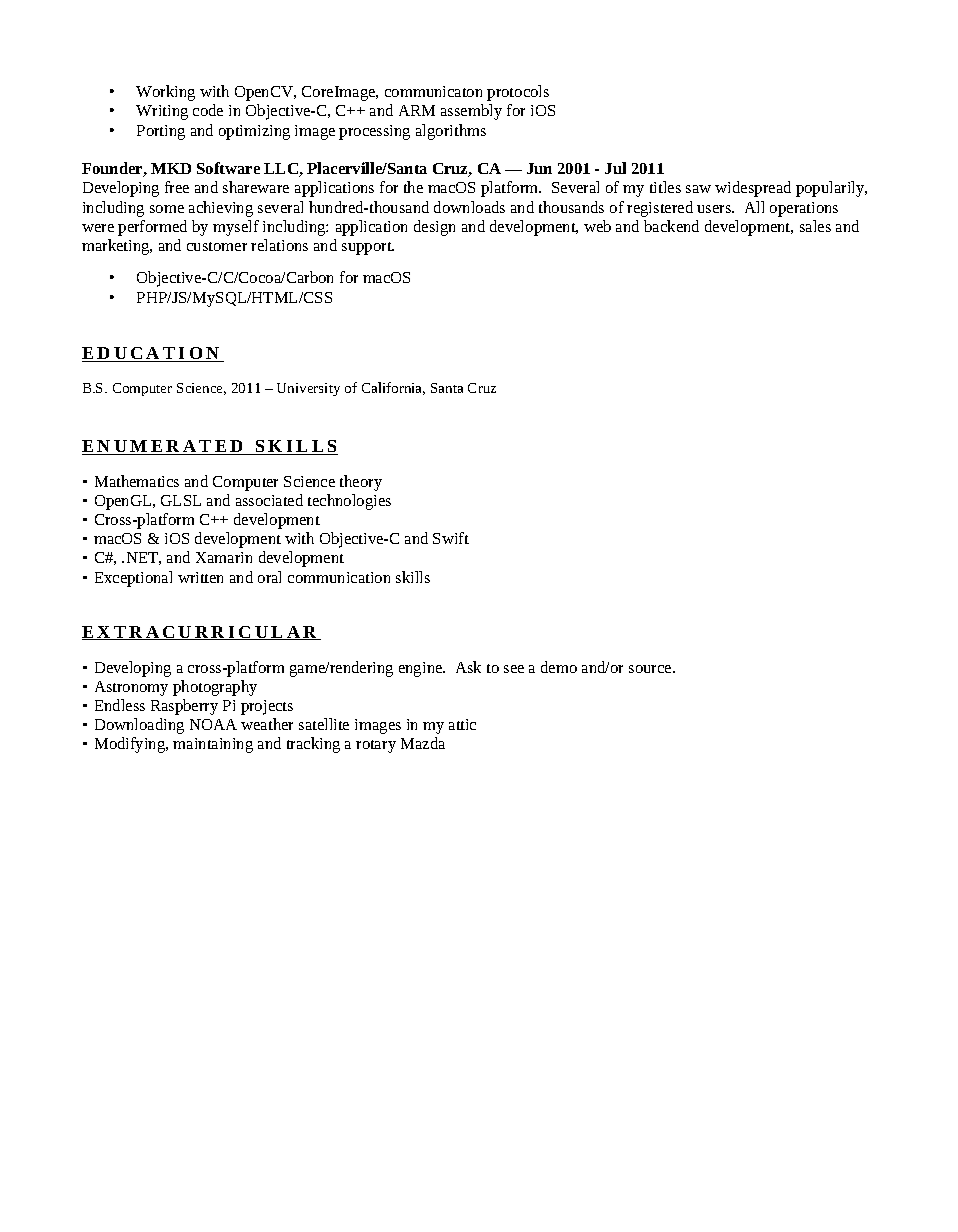  Describe the element at coordinates (559, 667) in the page. I see `demo` at that location.
